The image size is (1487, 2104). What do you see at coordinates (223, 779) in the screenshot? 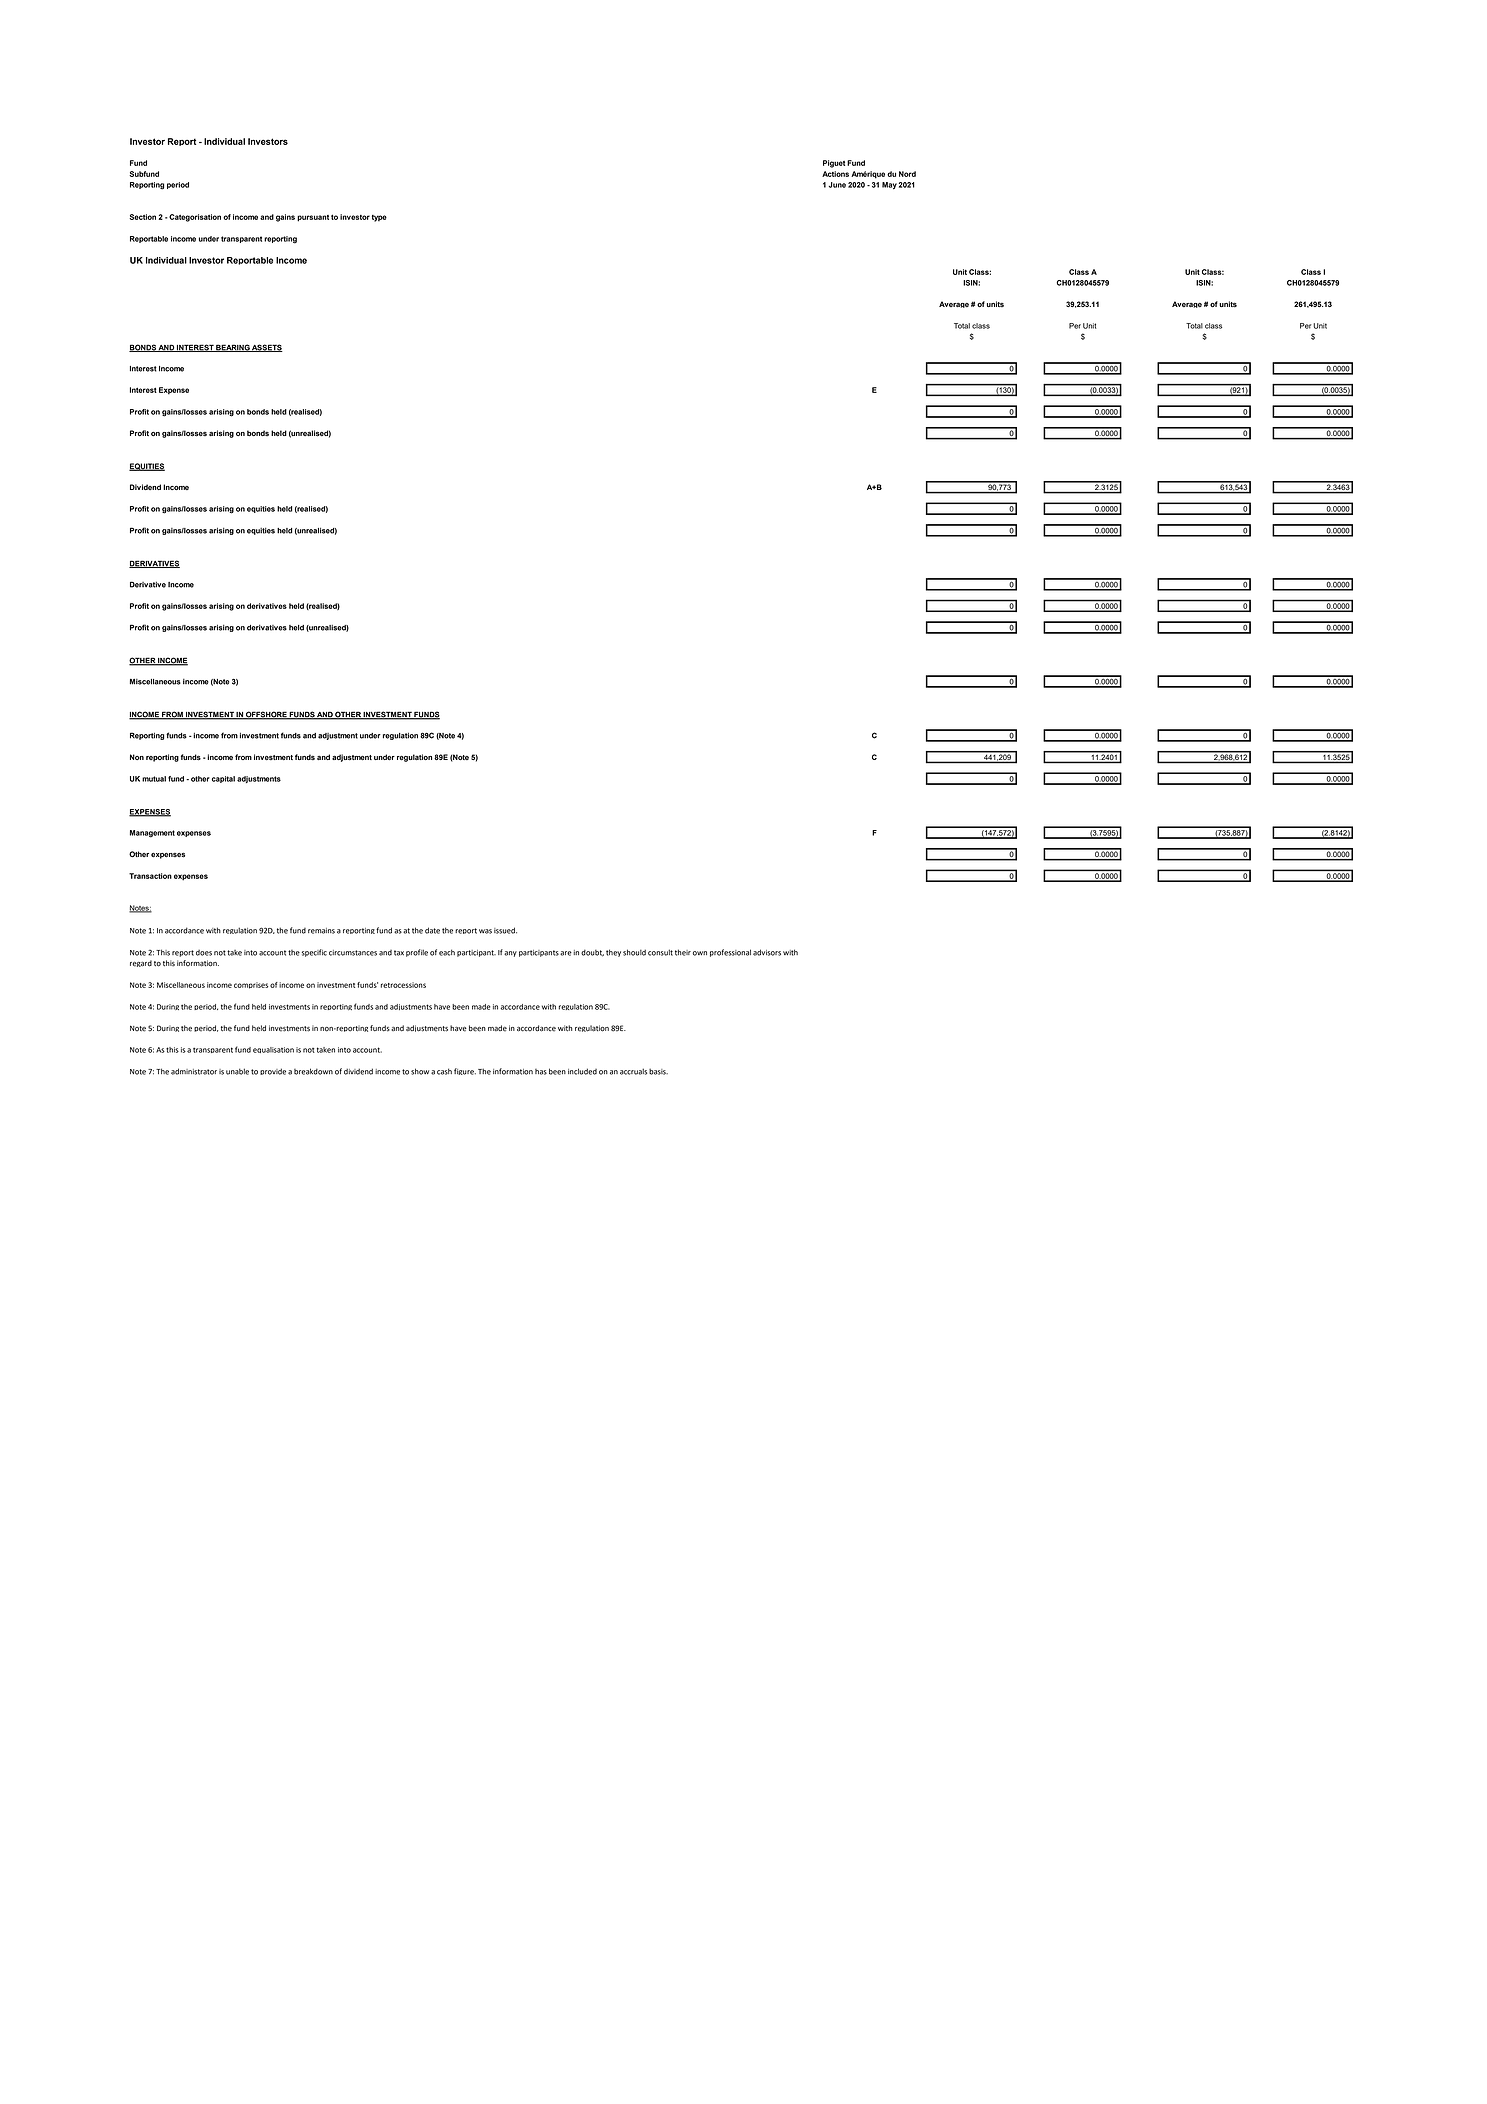
I see `capital` at bounding box center [223, 779].
